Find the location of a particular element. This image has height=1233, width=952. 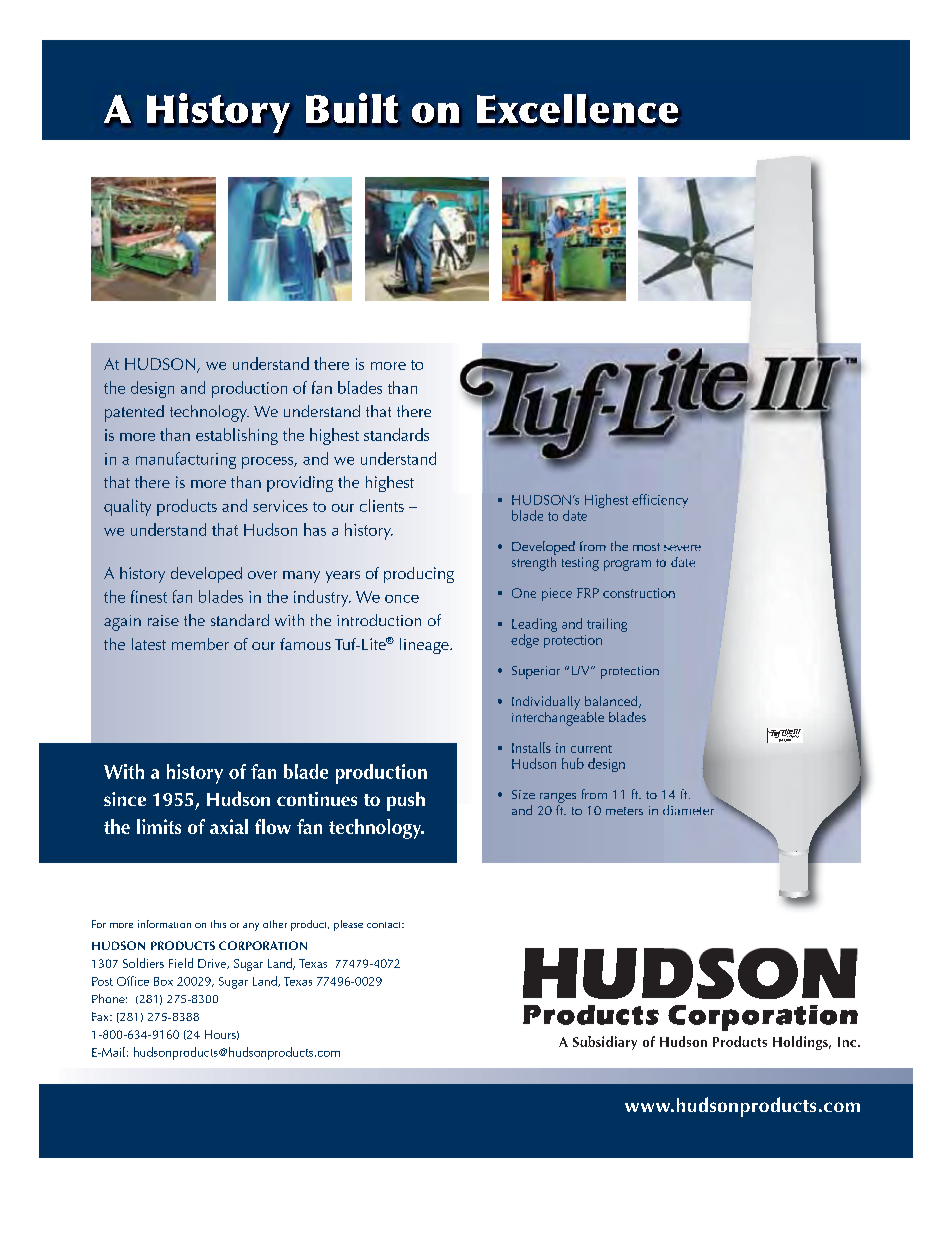

Box is located at coordinates (163, 981).
